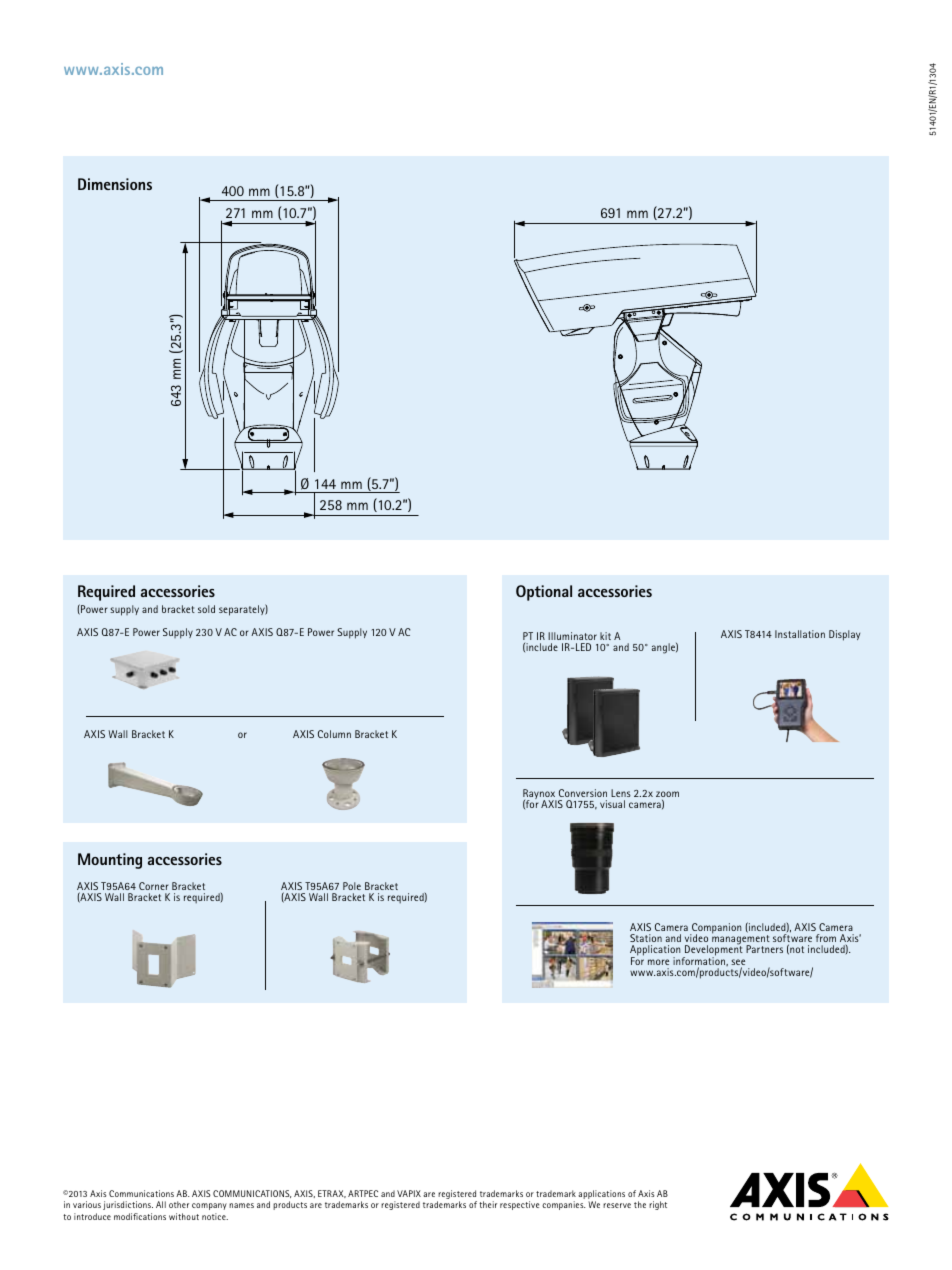  Describe the element at coordinates (605, 636) in the screenshot. I see `kit` at that location.
